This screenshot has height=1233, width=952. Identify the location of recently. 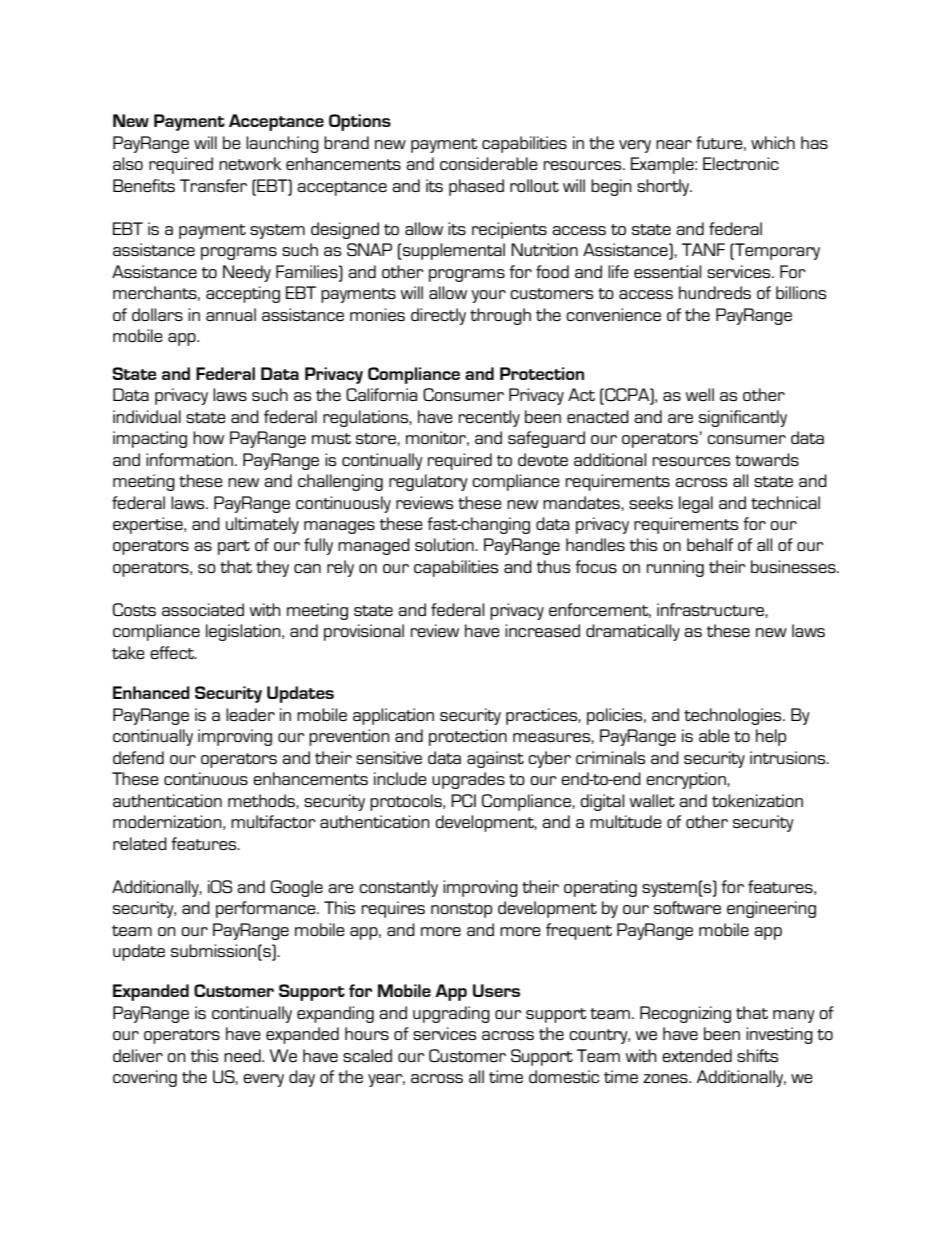
(489, 418).
